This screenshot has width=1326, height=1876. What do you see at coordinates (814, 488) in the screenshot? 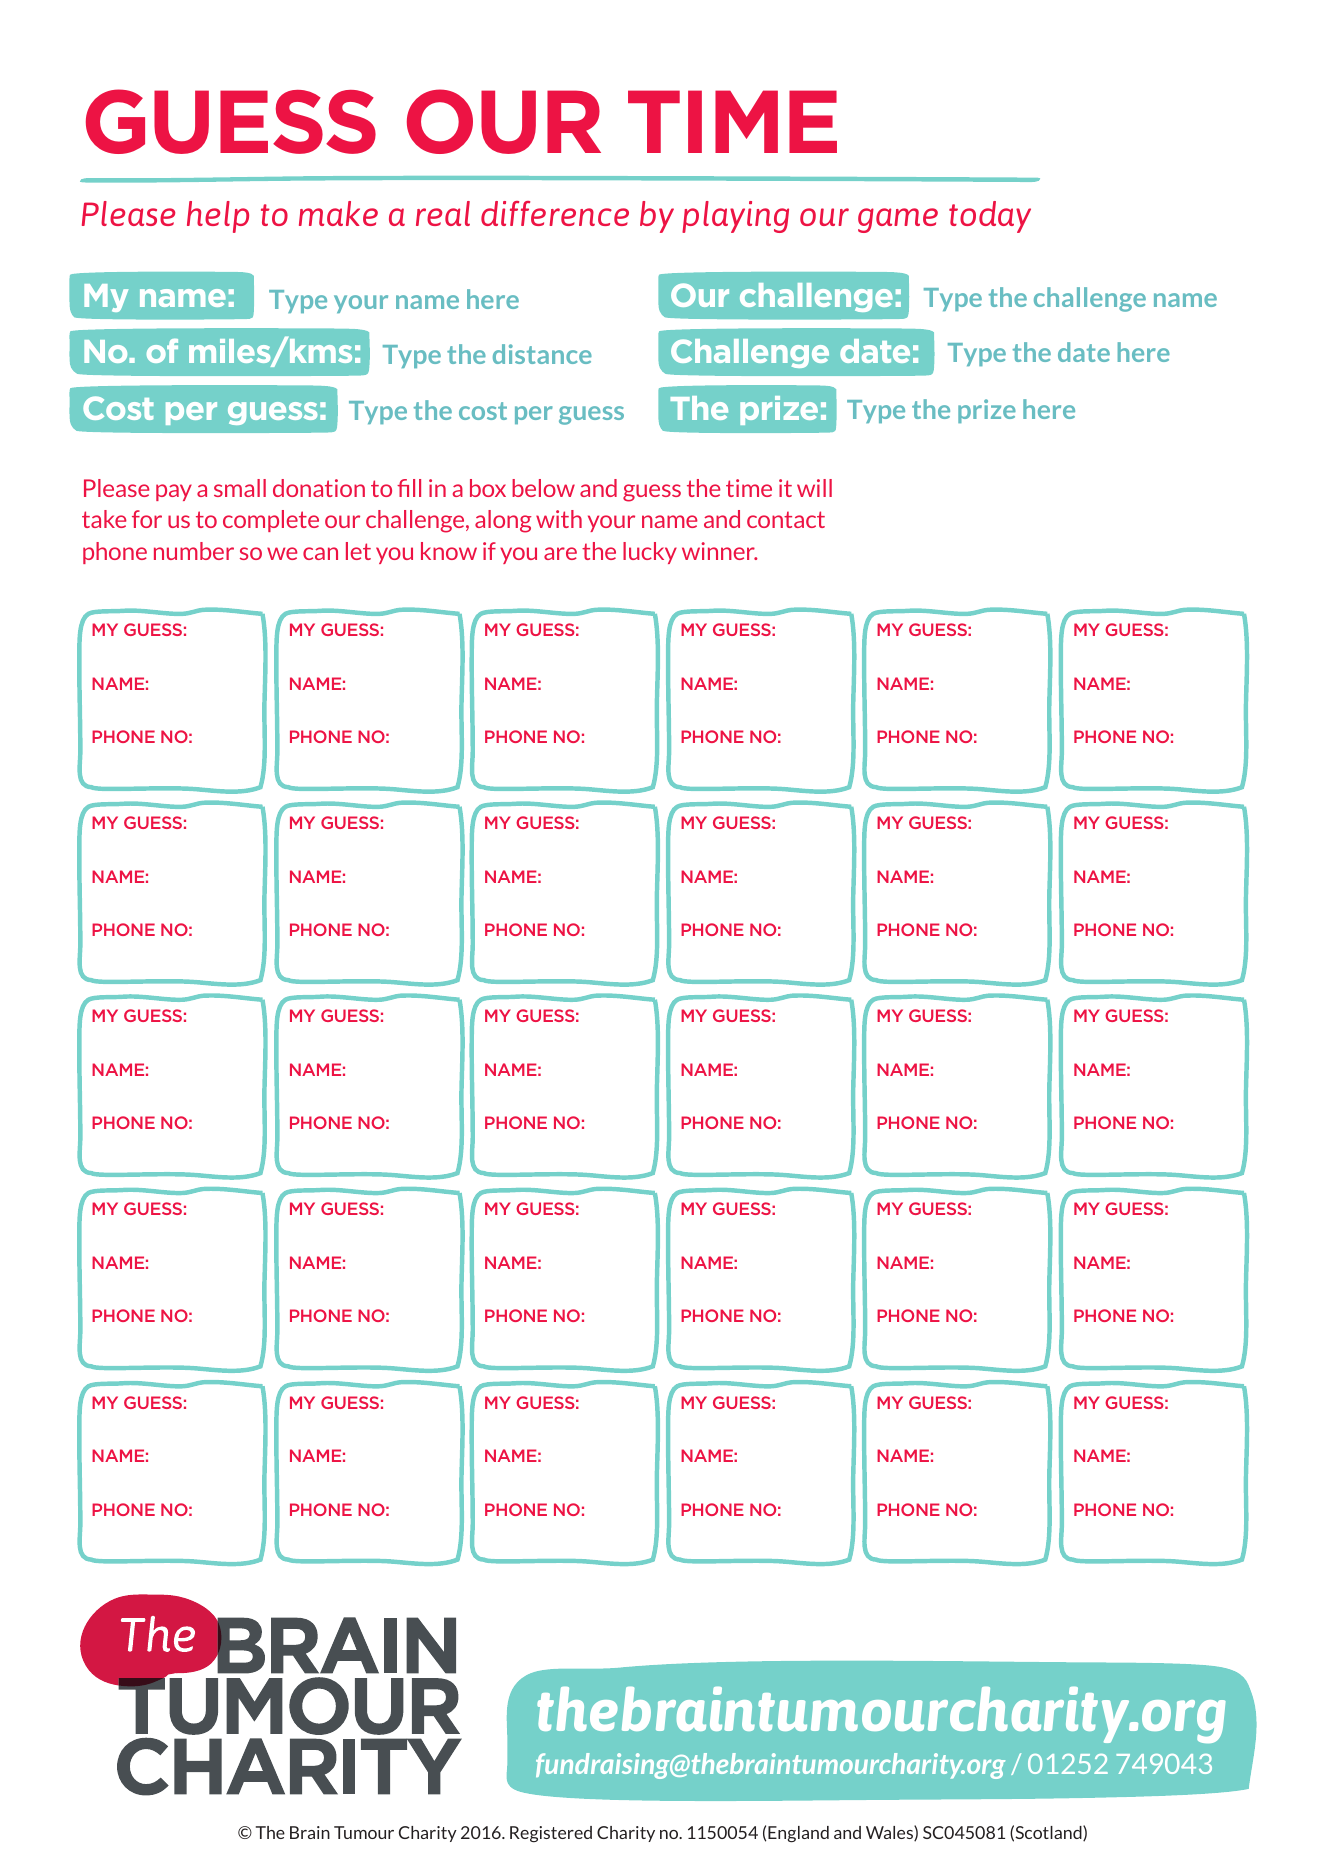
I see `will` at bounding box center [814, 488].
